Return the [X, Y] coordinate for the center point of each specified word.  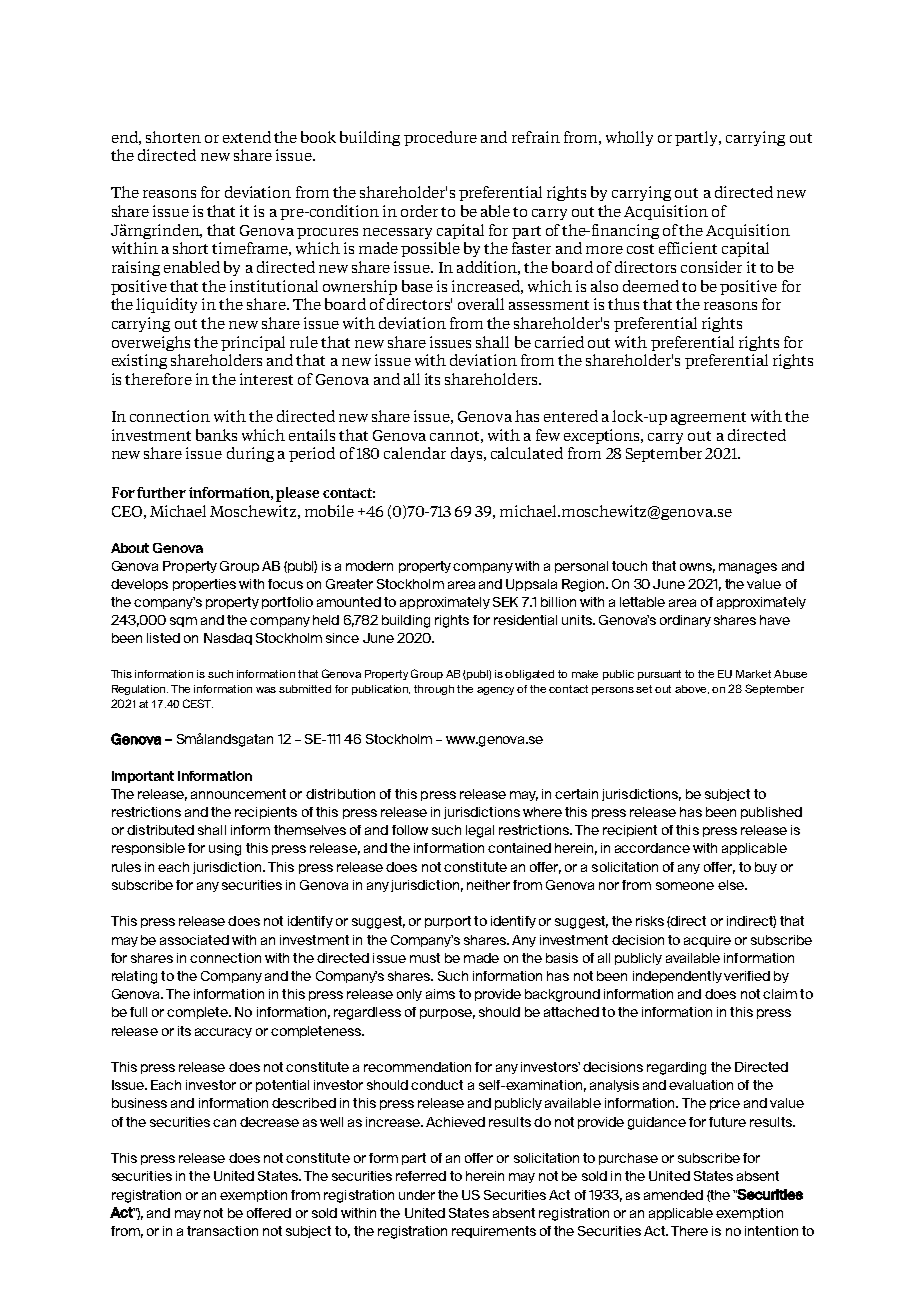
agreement [708, 418]
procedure [440, 138]
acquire [707, 941]
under [417, 1195]
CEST [198, 703]
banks [216, 435]
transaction [222, 1231]
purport [448, 922]
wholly [629, 138]
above [692, 689]
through [434, 690]
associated [194, 940]
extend [247, 137]
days [468, 454]
